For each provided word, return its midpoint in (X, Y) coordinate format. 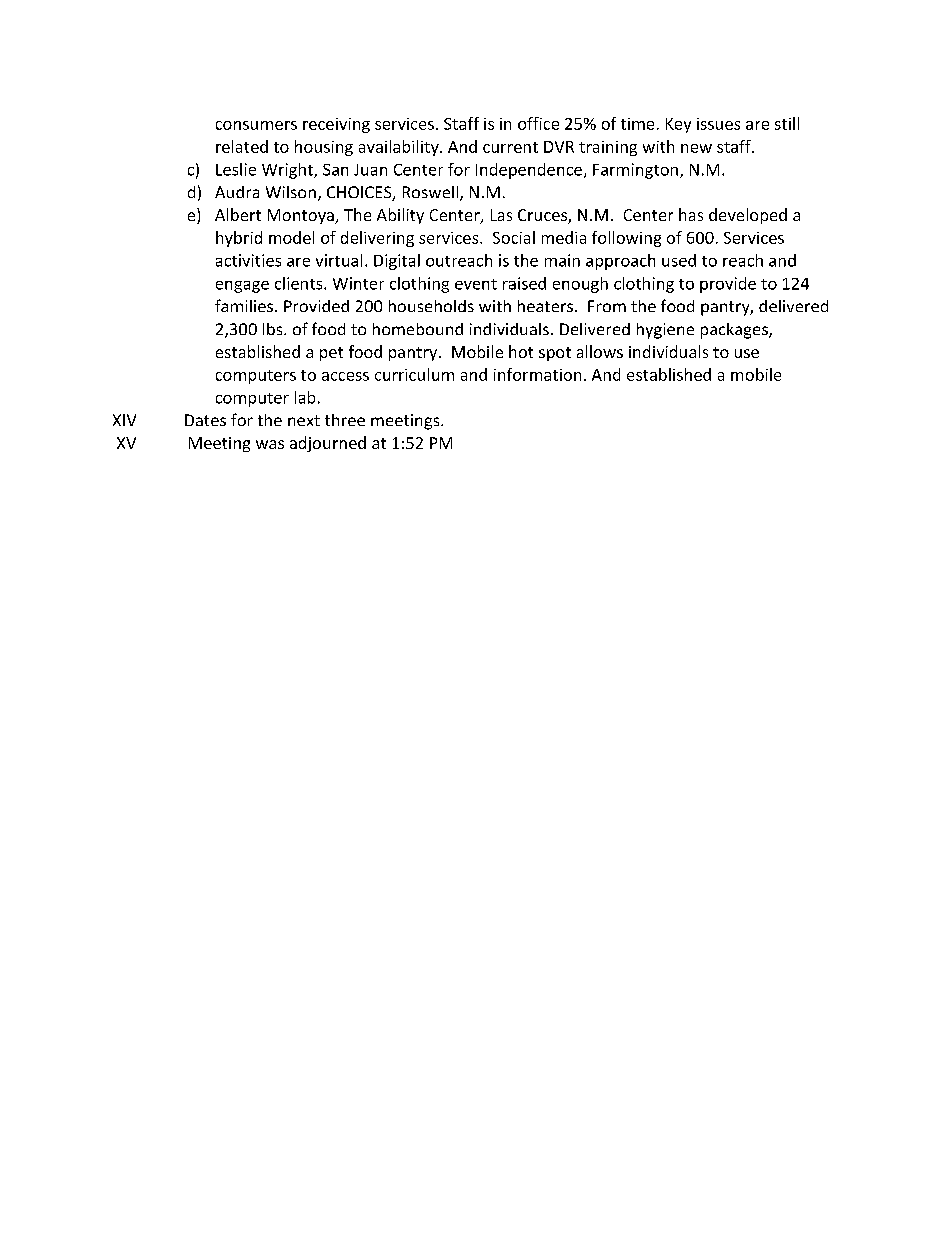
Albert (238, 214)
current (510, 147)
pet (331, 354)
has (691, 214)
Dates (205, 420)
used (679, 260)
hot (521, 351)
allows (600, 351)
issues (718, 124)
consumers (256, 125)
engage (242, 287)
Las (501, 215)
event (476, 284)
